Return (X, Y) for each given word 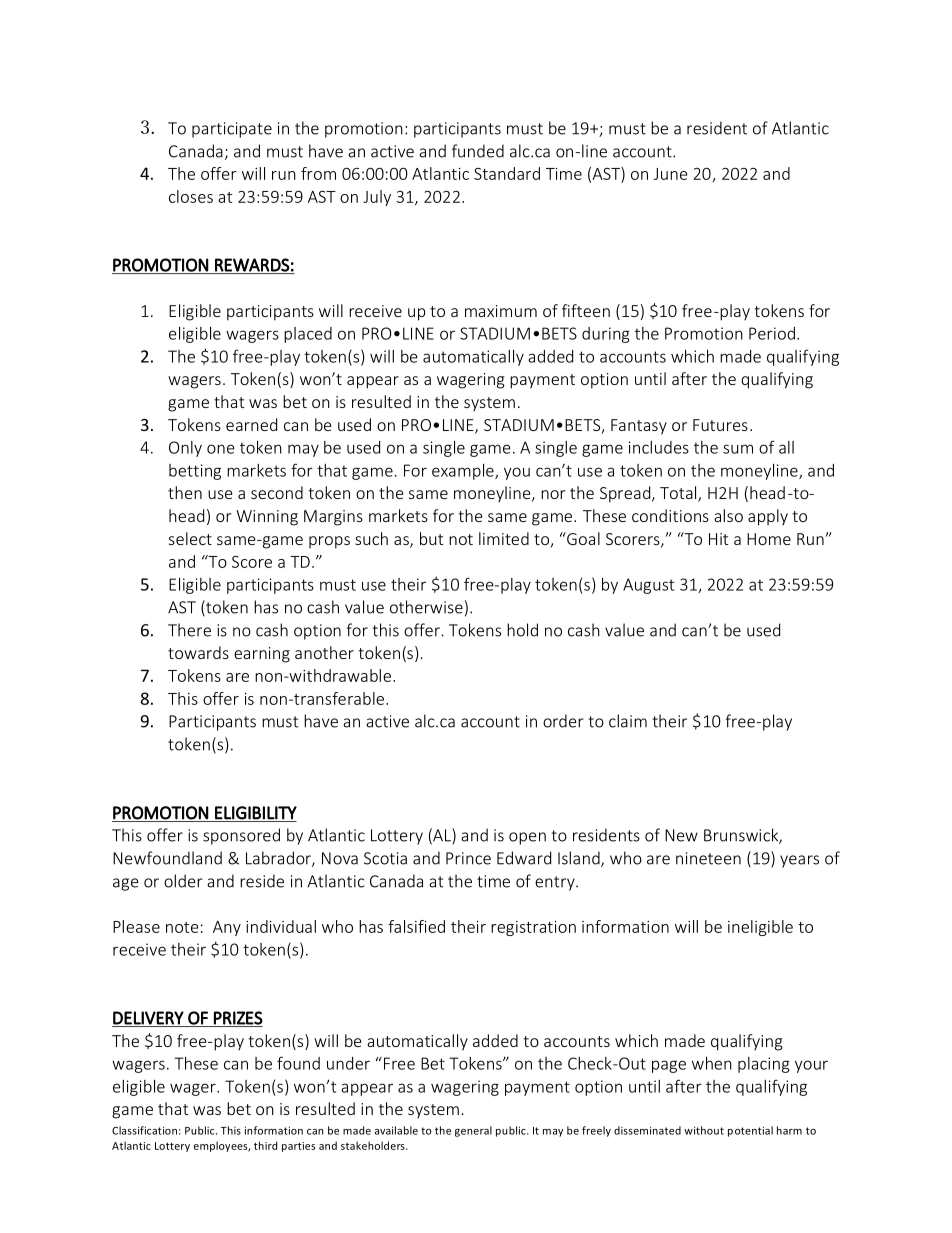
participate (232, 130)
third (265, 1145)
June (671, 174)
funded (478, 151)
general (473, 1131)
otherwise (426, 607)
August (648, 586)
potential (750, 1131)
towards (198, 652)
